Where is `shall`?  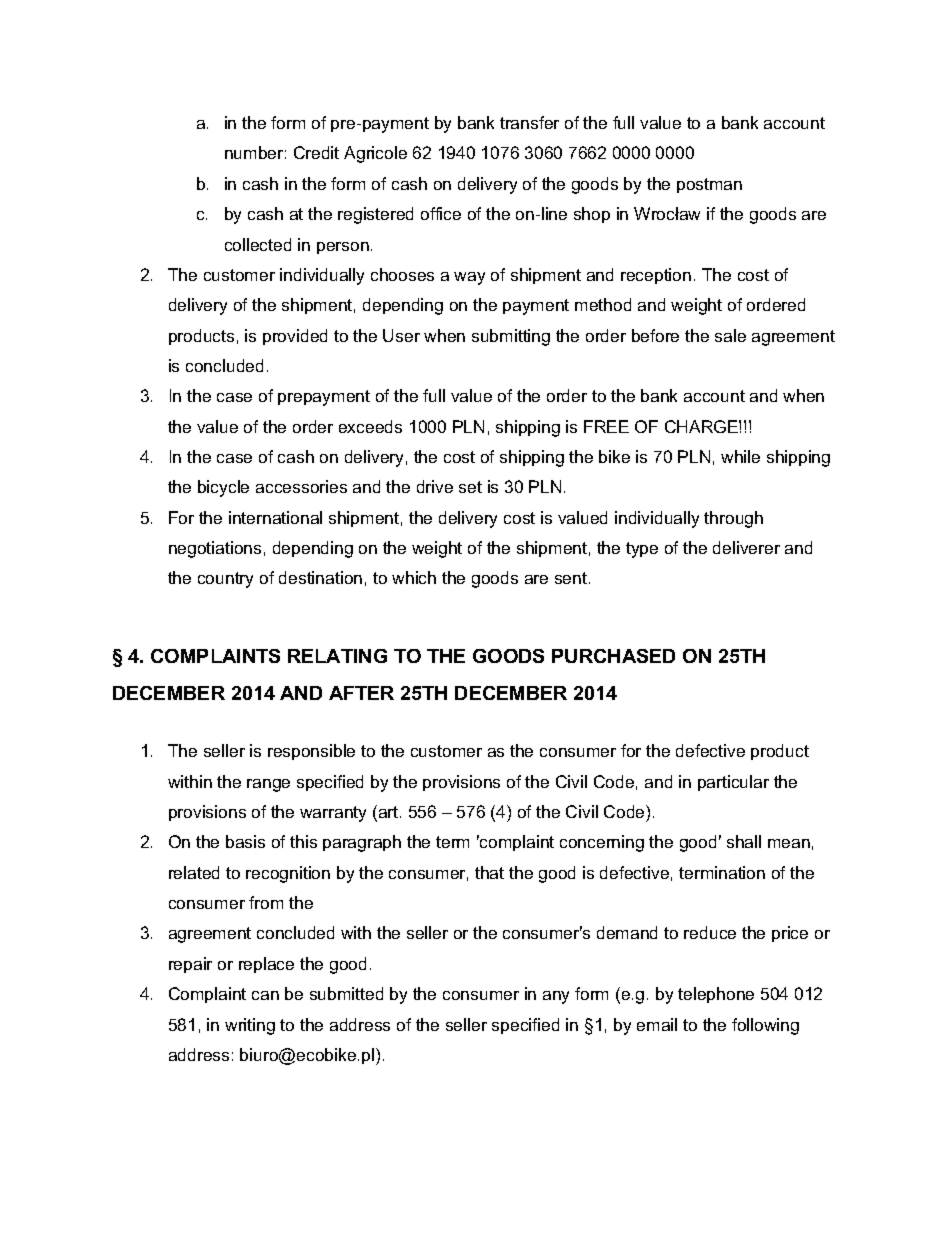 shall is located at coordinates (744, 841).
